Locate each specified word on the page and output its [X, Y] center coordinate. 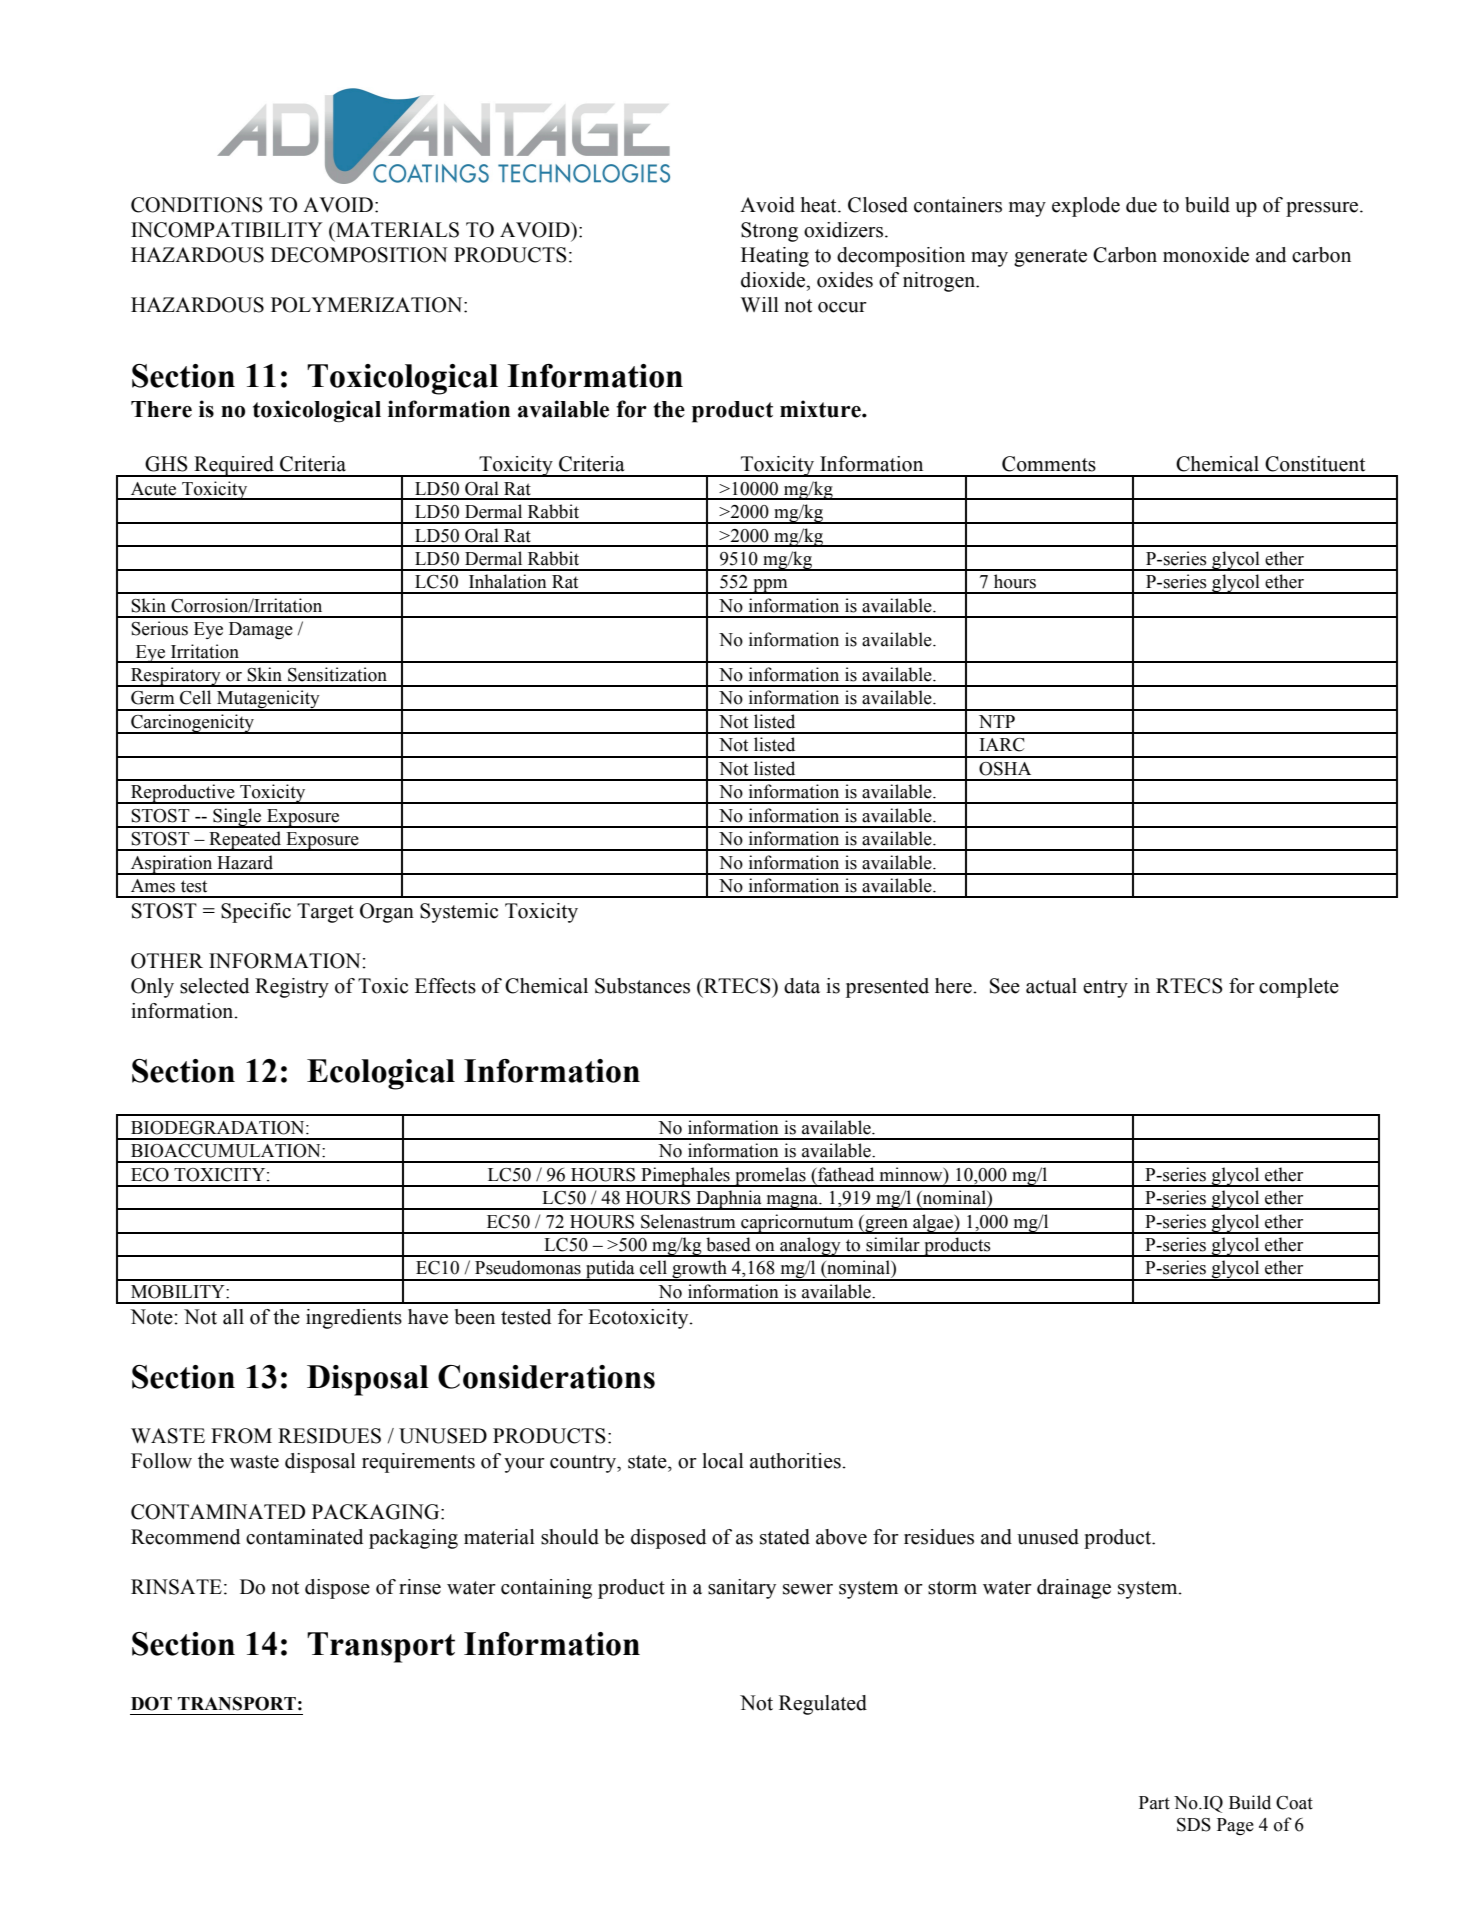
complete [1299, 988]
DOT [151, 1704]
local [723, 1461]
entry [1105, 989]
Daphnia [729, 1200]
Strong [769, 232]
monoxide [1206, 255]
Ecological [381, 1074]
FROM [241, 1436]
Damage [261, 630]
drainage [1074, 1589]
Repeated [245, 841]
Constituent [1315, 464]
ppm [770, 586]
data [802, 986]
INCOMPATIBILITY [227, 230]
